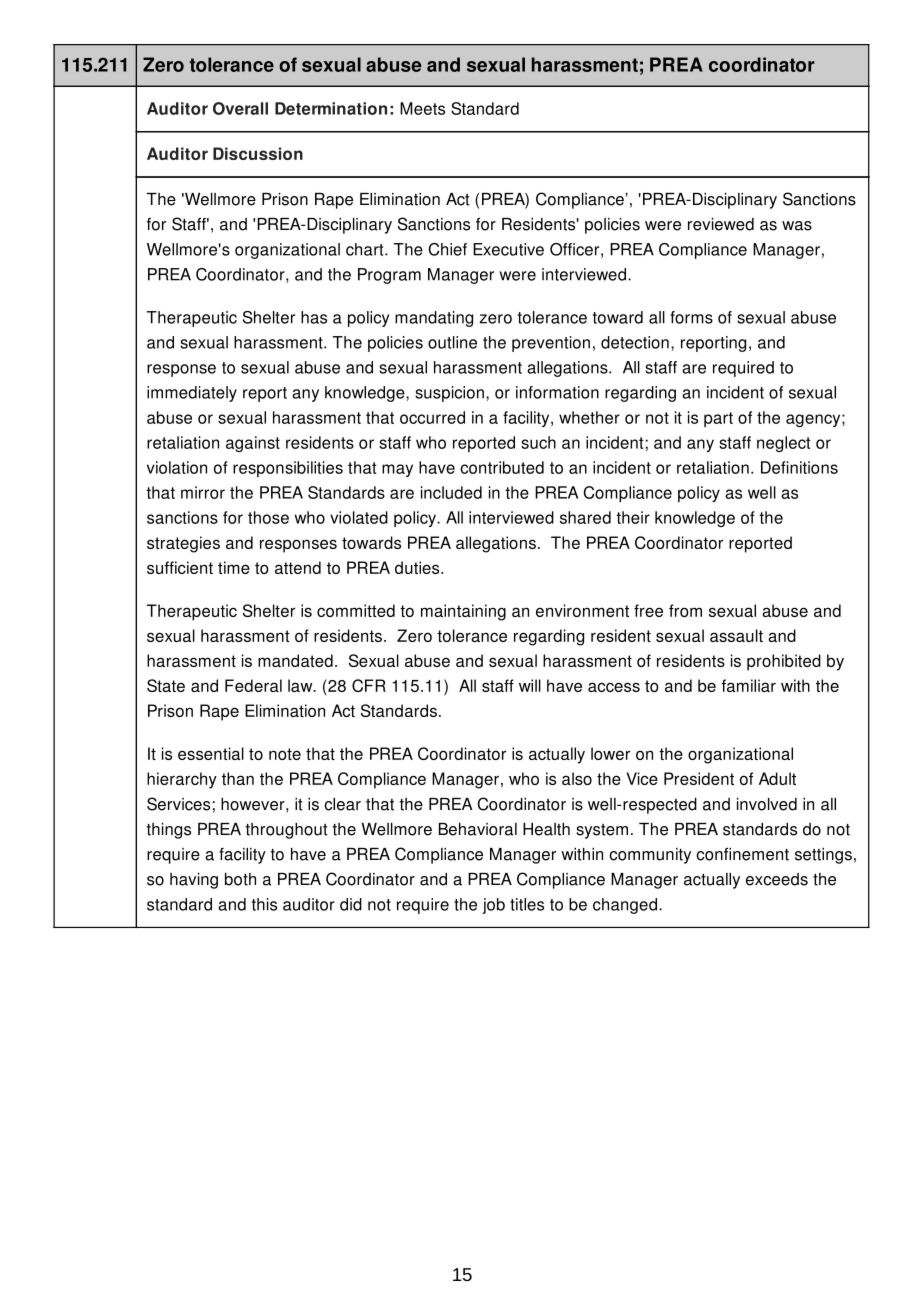 The width and height of the image is (924, 1308). What do you see at coordinates (422, 108) in the image?
I see `Meets` at bounding box center [422, 108].
